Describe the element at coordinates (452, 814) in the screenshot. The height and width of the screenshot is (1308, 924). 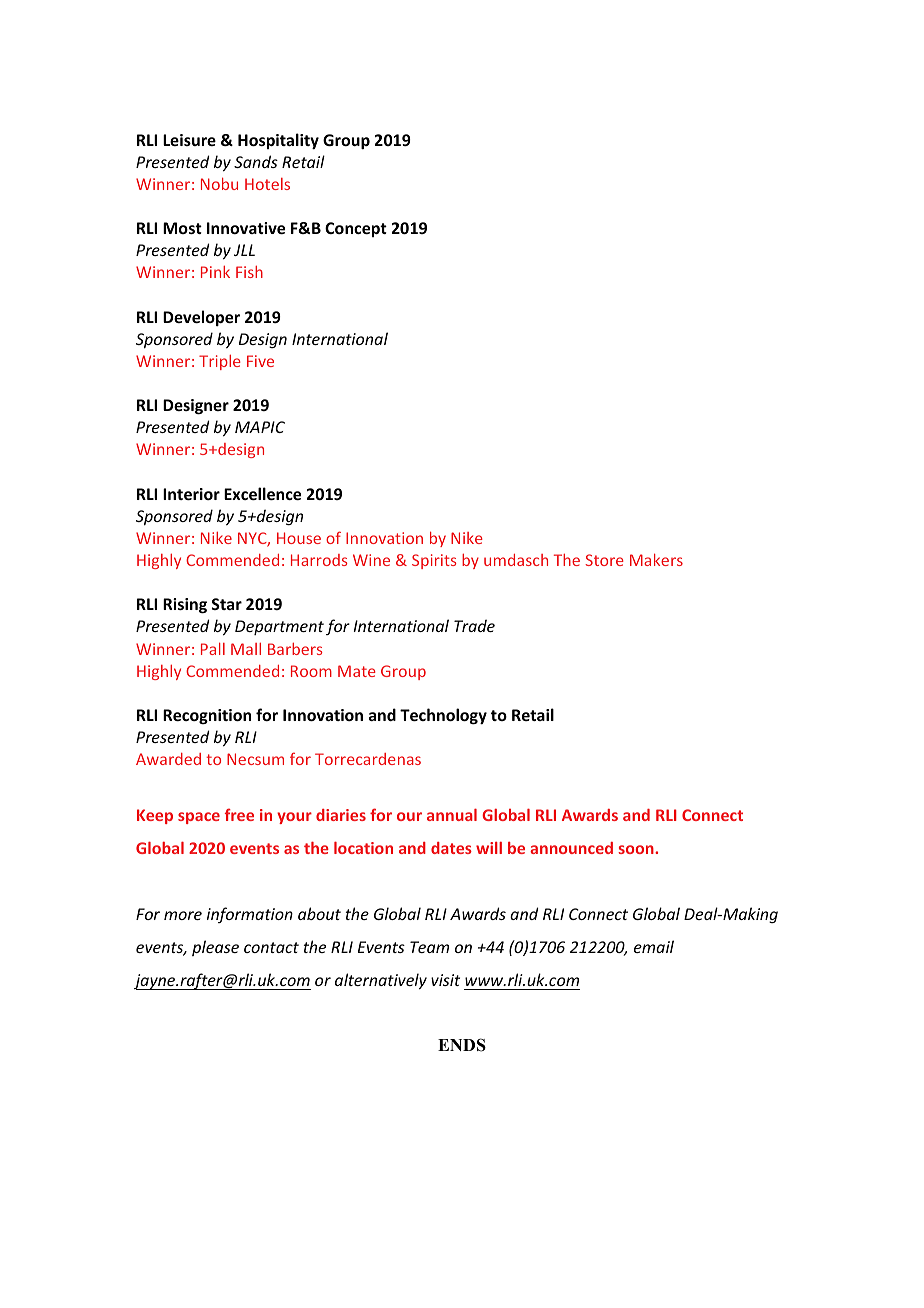
I see `annual` at that location.
